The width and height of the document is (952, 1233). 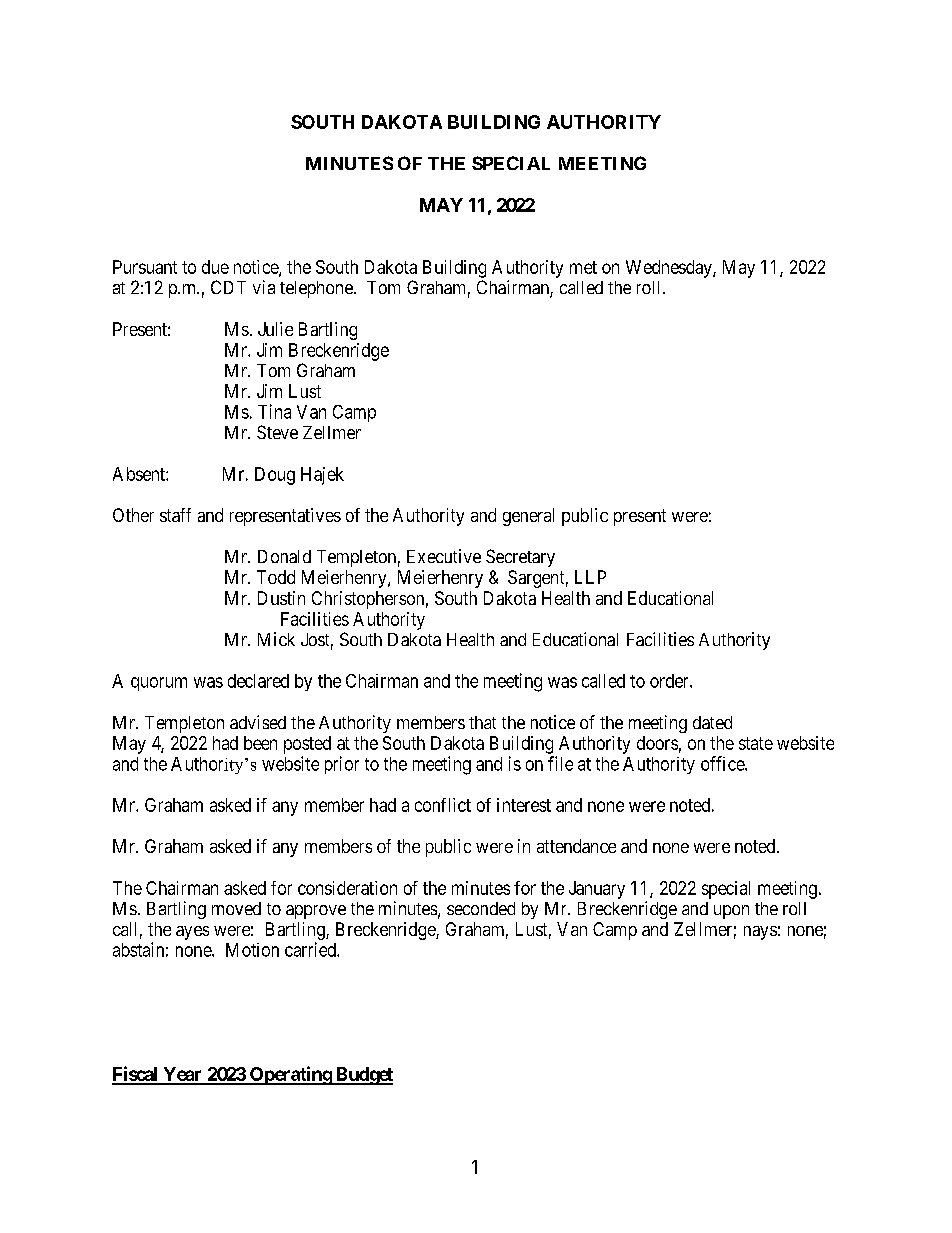 I want to click on Wednesday, so click(x=670, y=269).
